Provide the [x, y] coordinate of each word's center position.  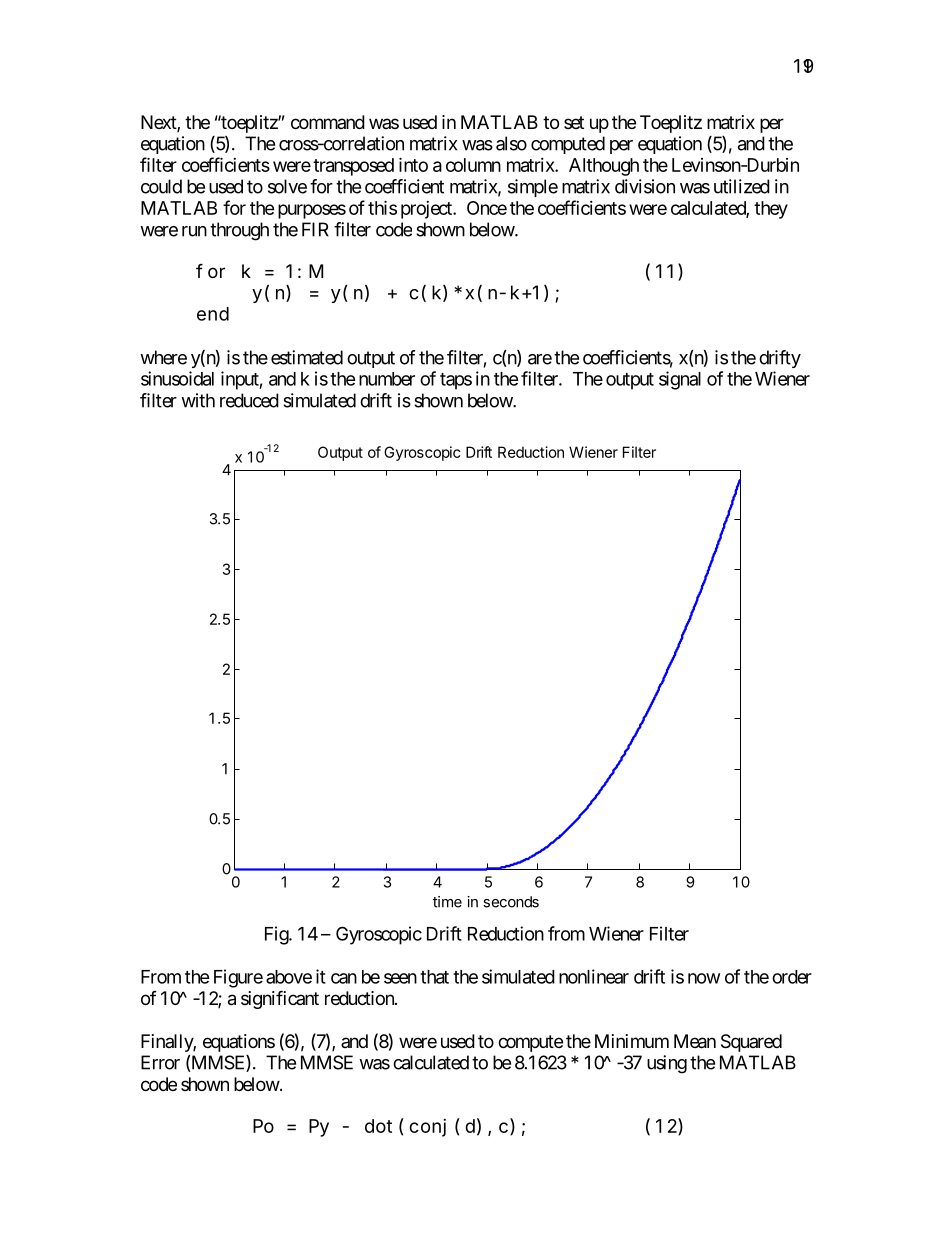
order [792, 977]
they [771, 210]
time [447, 902]
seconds [511, 902]
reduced [249, 400]
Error [160, 1062]
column [473, 165]
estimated [307, 357]
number [387, 379]
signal [680, 380]
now [704, 978]
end [213, 314]
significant [280, 999]
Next [159, 123]
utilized [742, 186]
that [434, 977]
